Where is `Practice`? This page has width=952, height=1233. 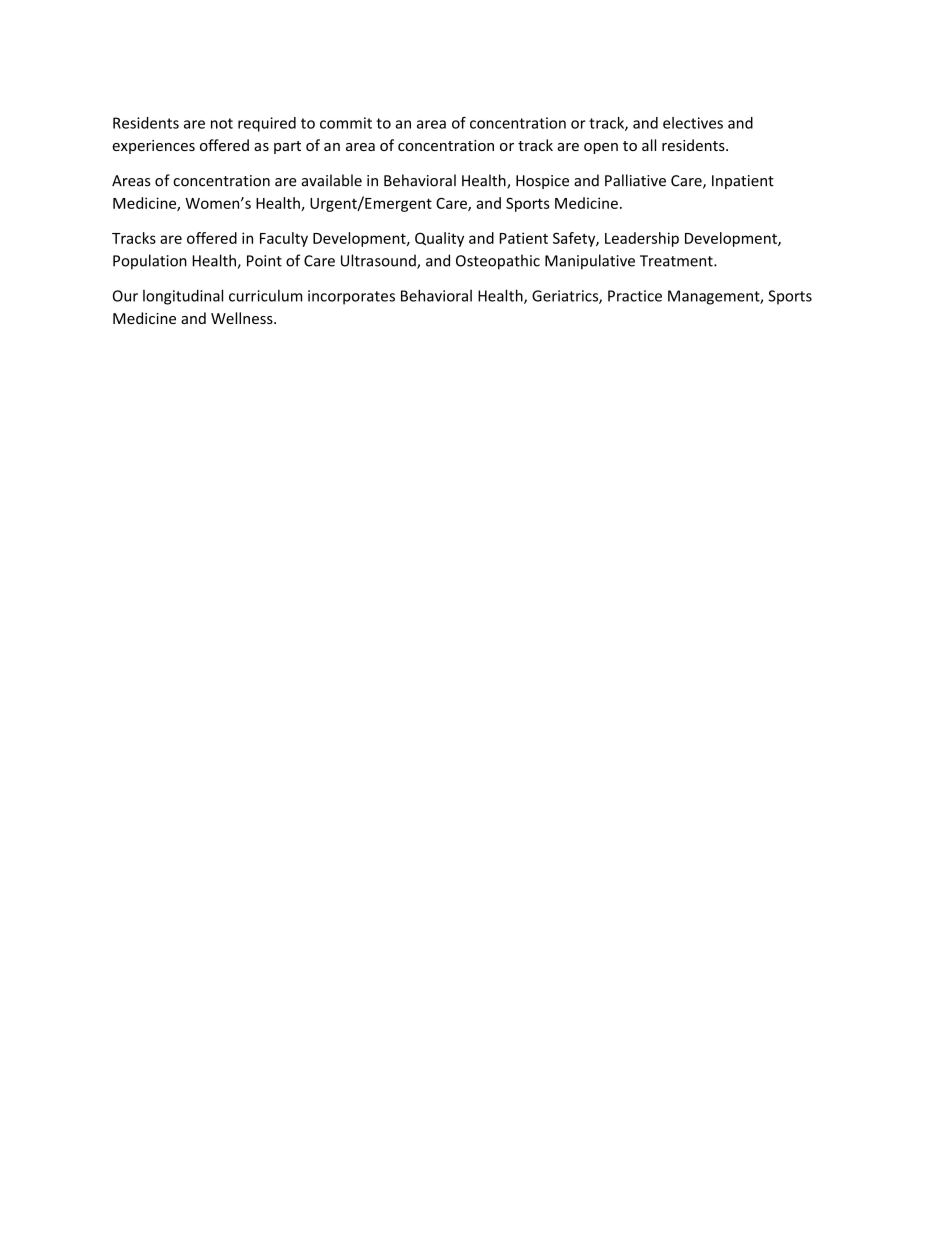
Practice is located at coordinates (635, 296).
